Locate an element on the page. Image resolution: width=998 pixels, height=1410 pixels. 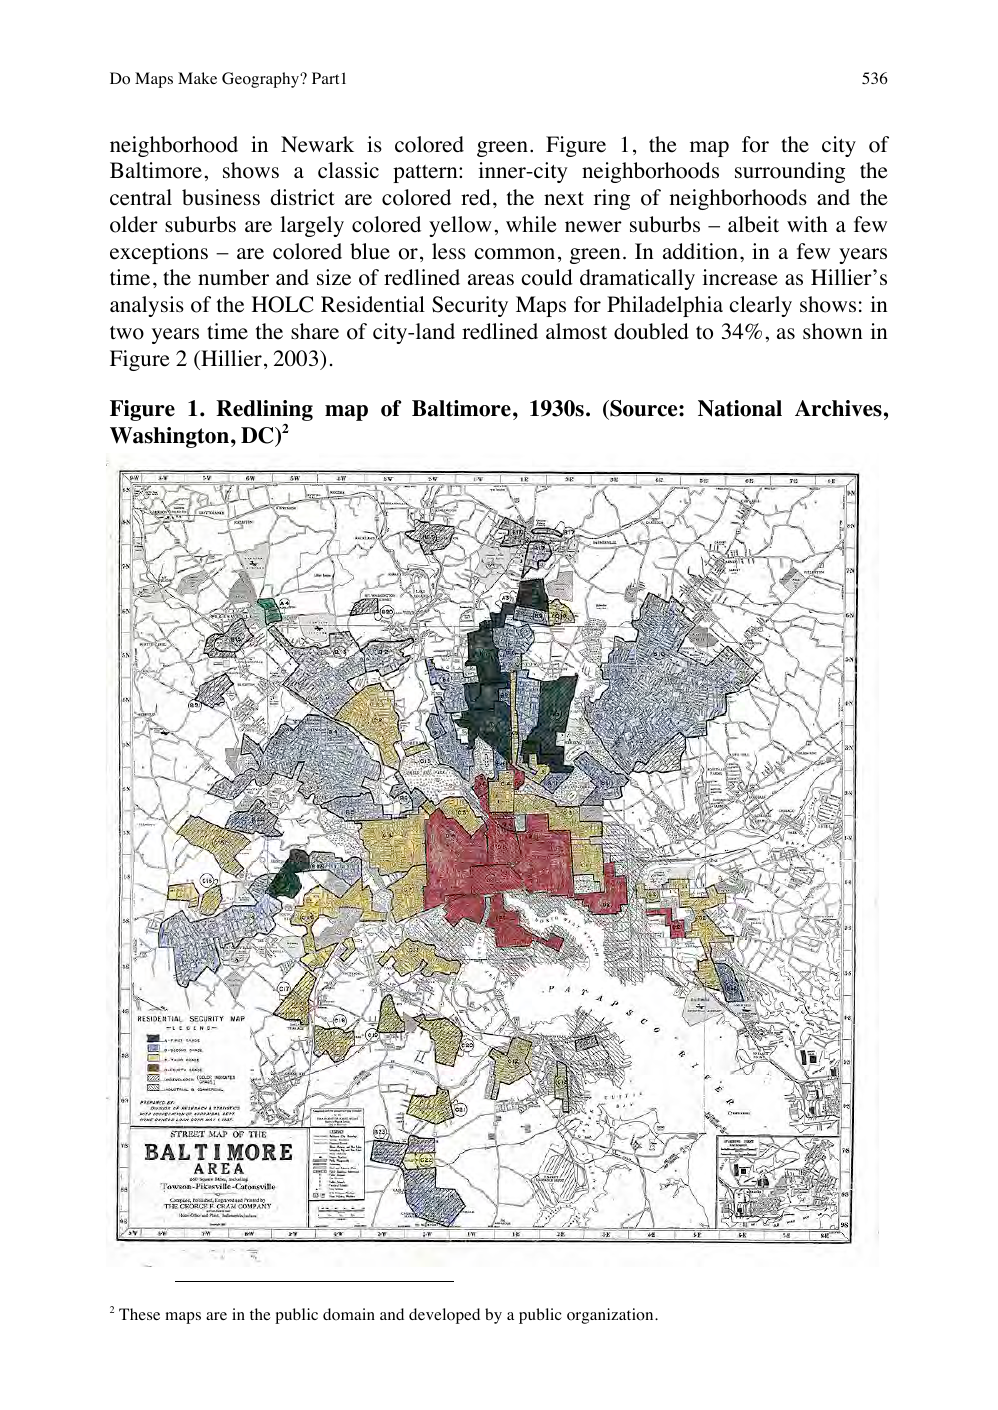
Make is located at coordinates (197, 78).
